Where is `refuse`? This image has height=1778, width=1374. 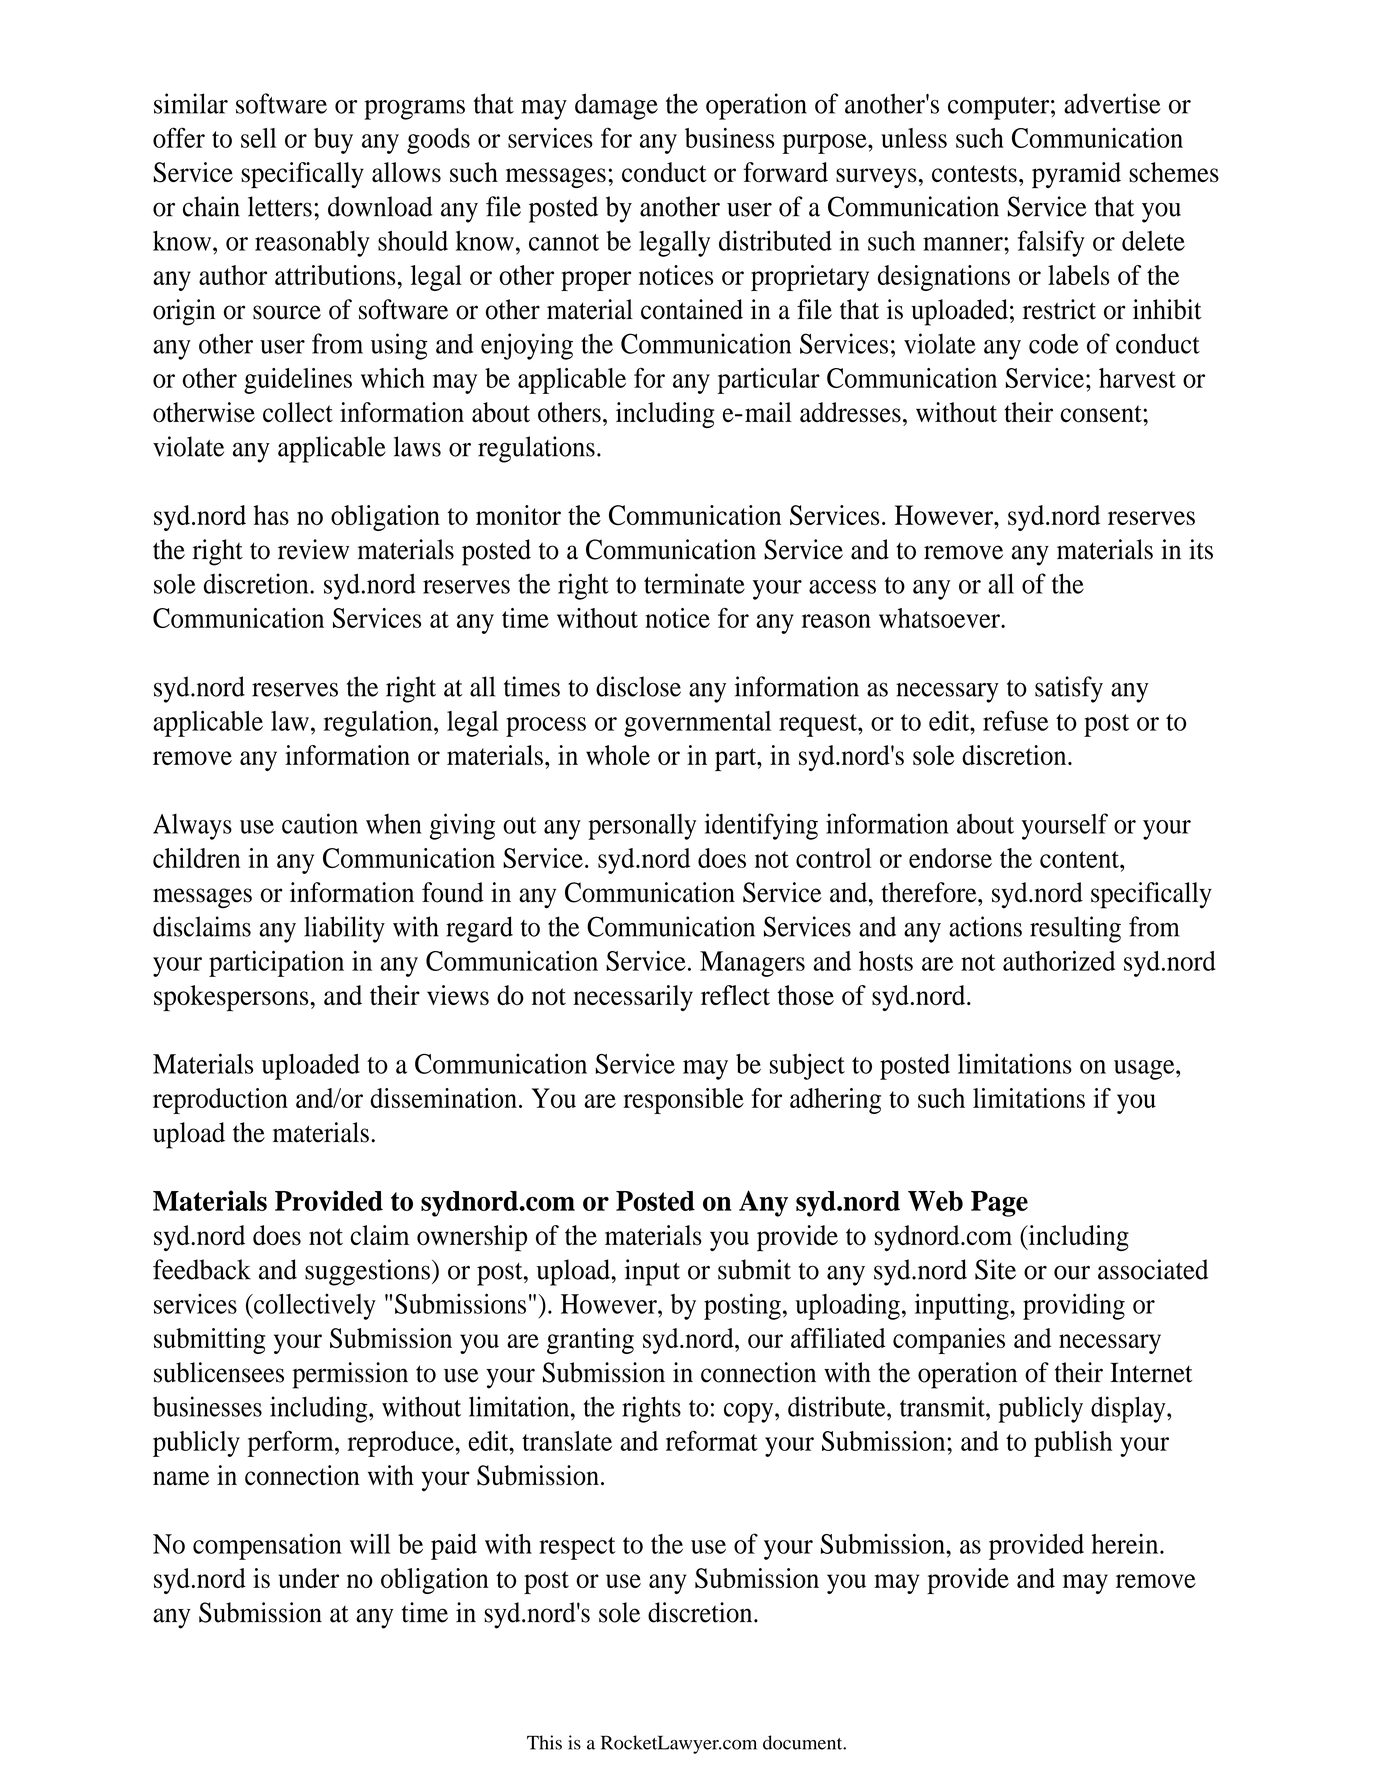 refuse is located at coordinates (1016, 720).
